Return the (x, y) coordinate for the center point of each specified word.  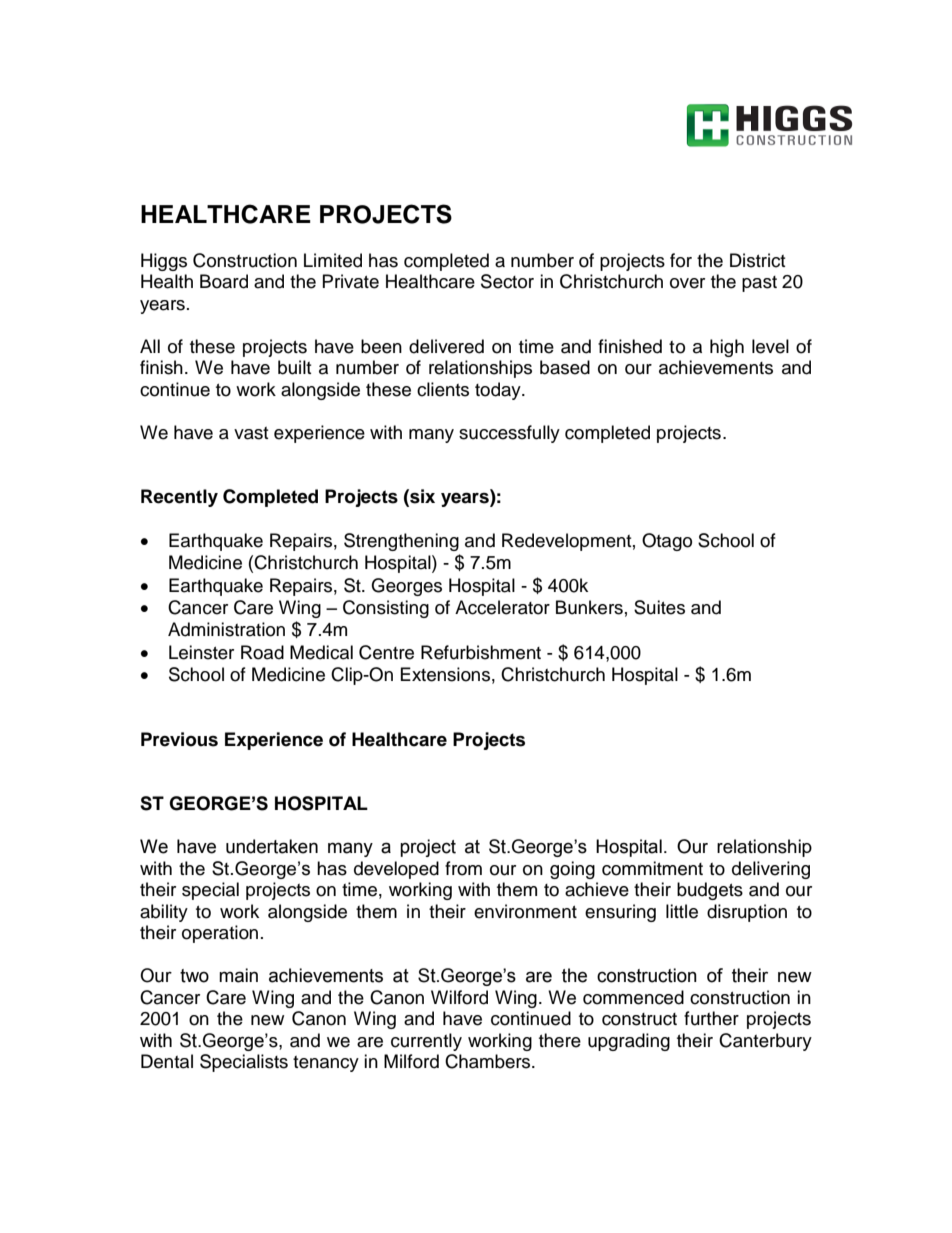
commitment (652, 868)
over (687, 283)
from (463, 868)
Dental (167, 1061)
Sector (507, 281)
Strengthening (401, 542)
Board (224, 281)
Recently (179, 498)
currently (426, 1042)
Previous (179, 739)
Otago (667, 542)
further (711, 1018)
